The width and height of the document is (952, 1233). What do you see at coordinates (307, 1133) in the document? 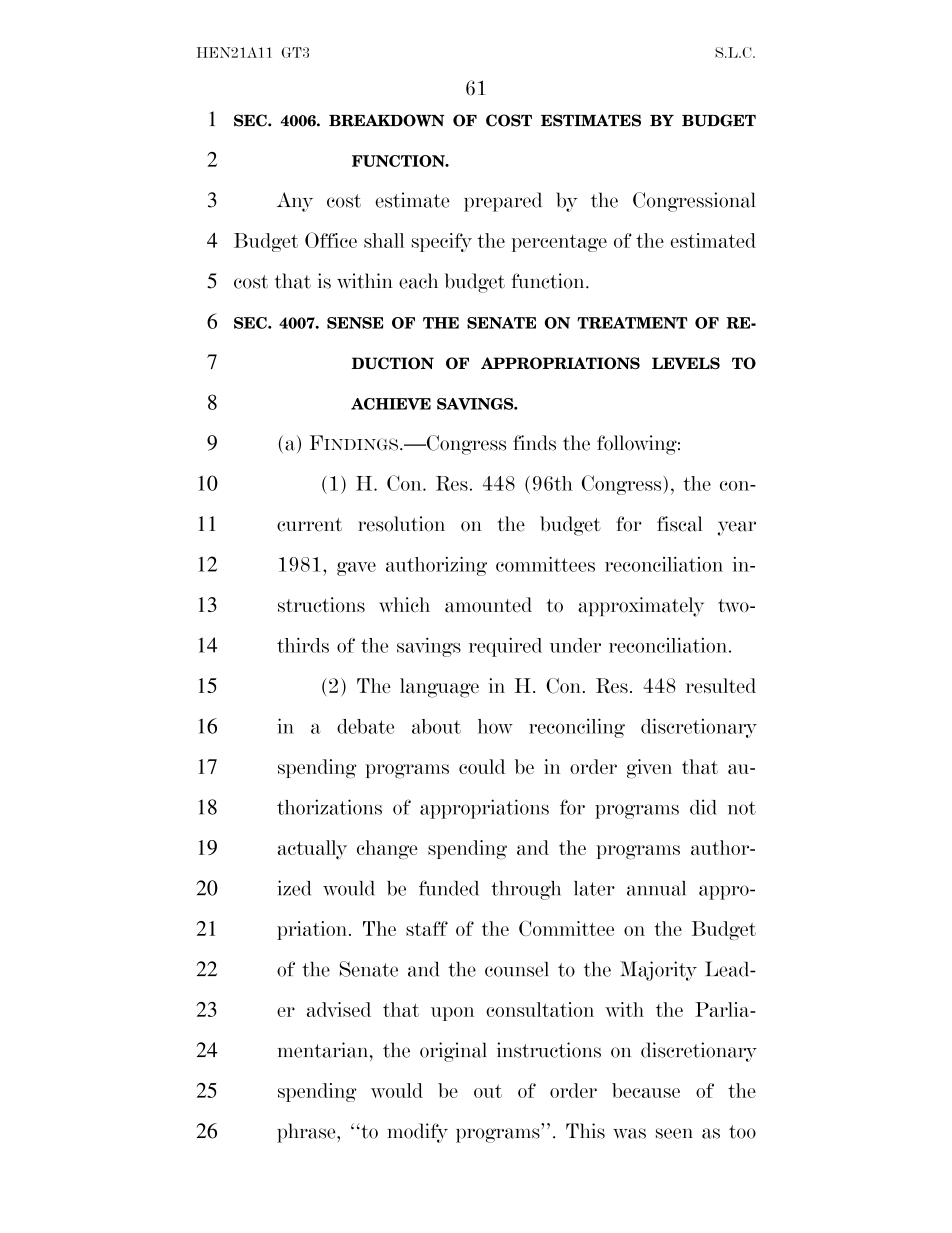
I see `phrase` at bounding box center [307, 1133].
